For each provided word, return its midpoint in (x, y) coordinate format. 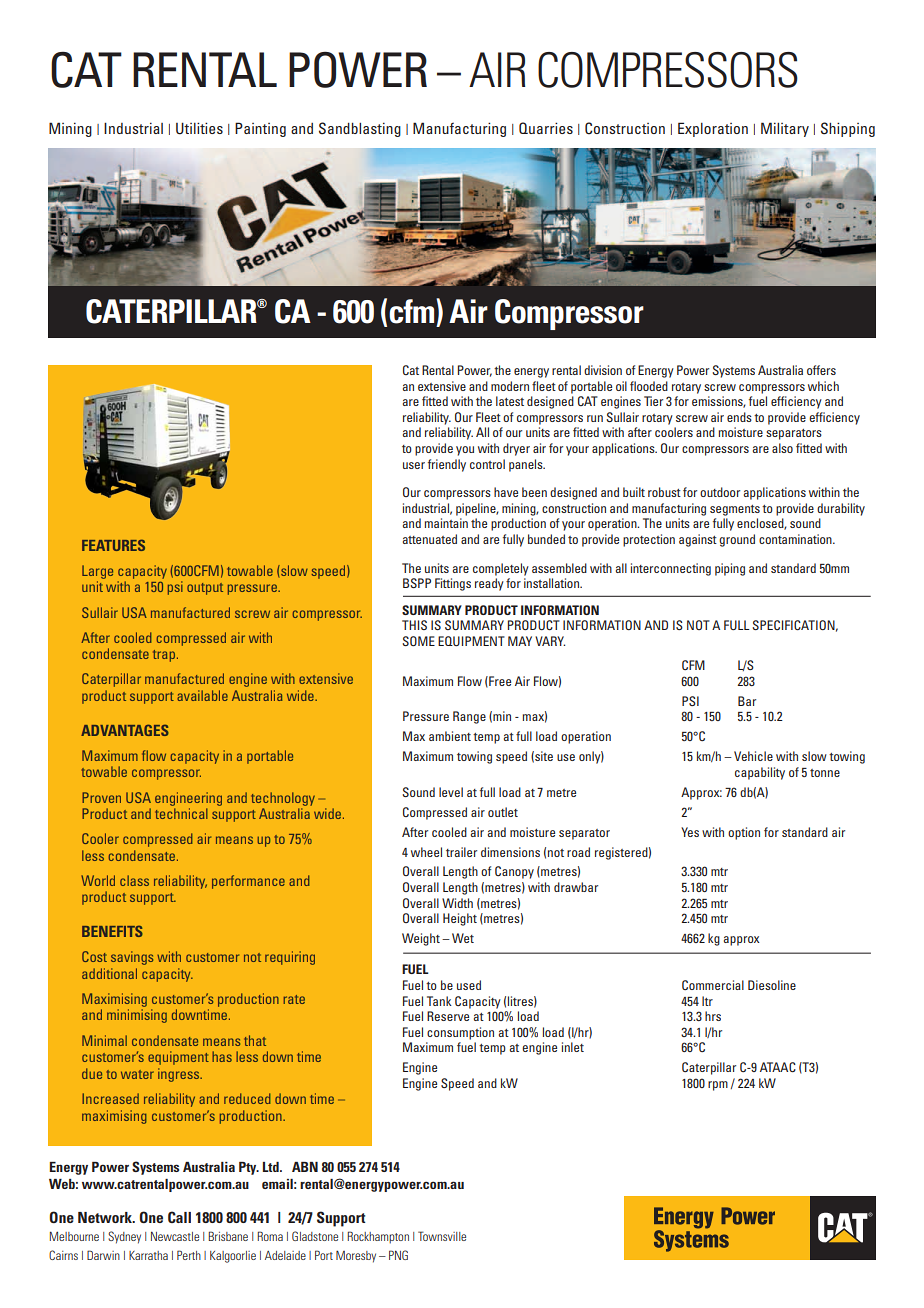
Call (179, 1217)
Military (785, 129)
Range (469, 717)
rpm (718, 1086)
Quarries (546, 128)
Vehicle (753, 756)
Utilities (199, 128)
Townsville (442, 1236)
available (202, 695)
